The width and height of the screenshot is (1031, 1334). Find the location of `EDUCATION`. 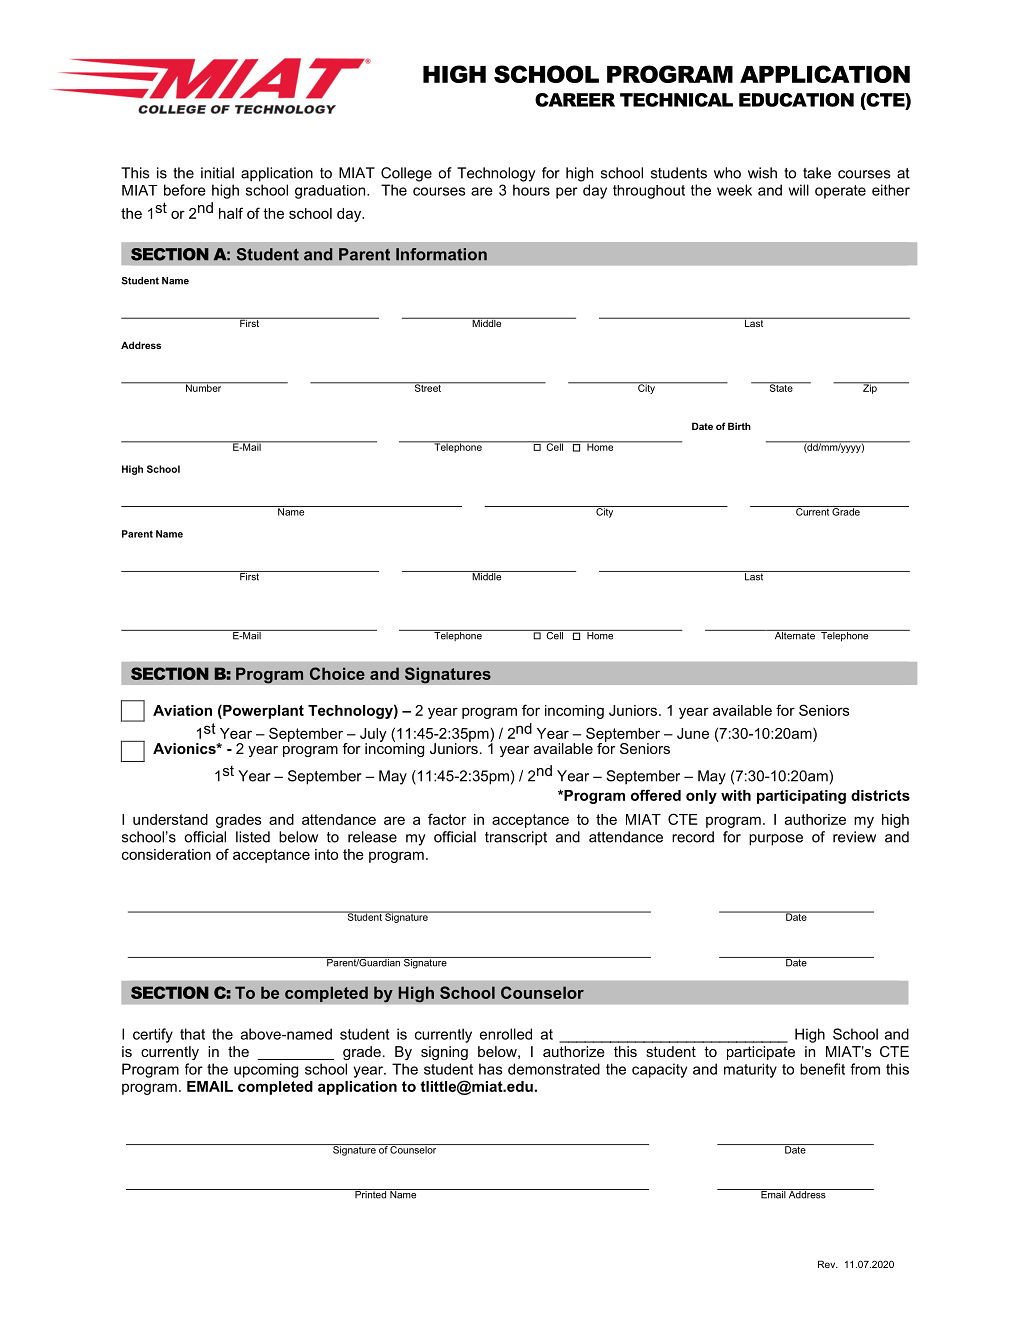

EDUCATION is located at coordinates (796, 100).
